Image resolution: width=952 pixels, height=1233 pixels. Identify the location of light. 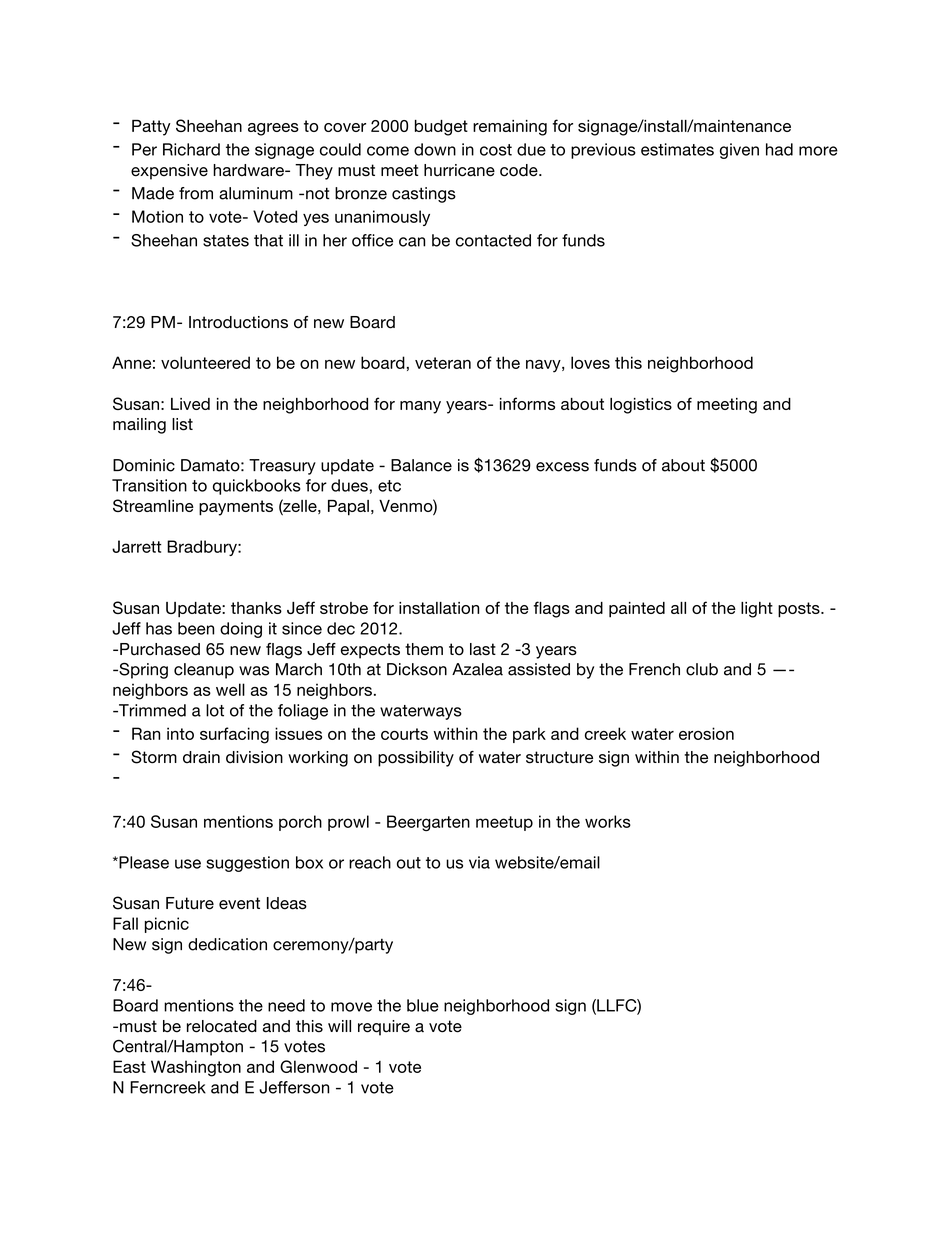
(757, 610).
